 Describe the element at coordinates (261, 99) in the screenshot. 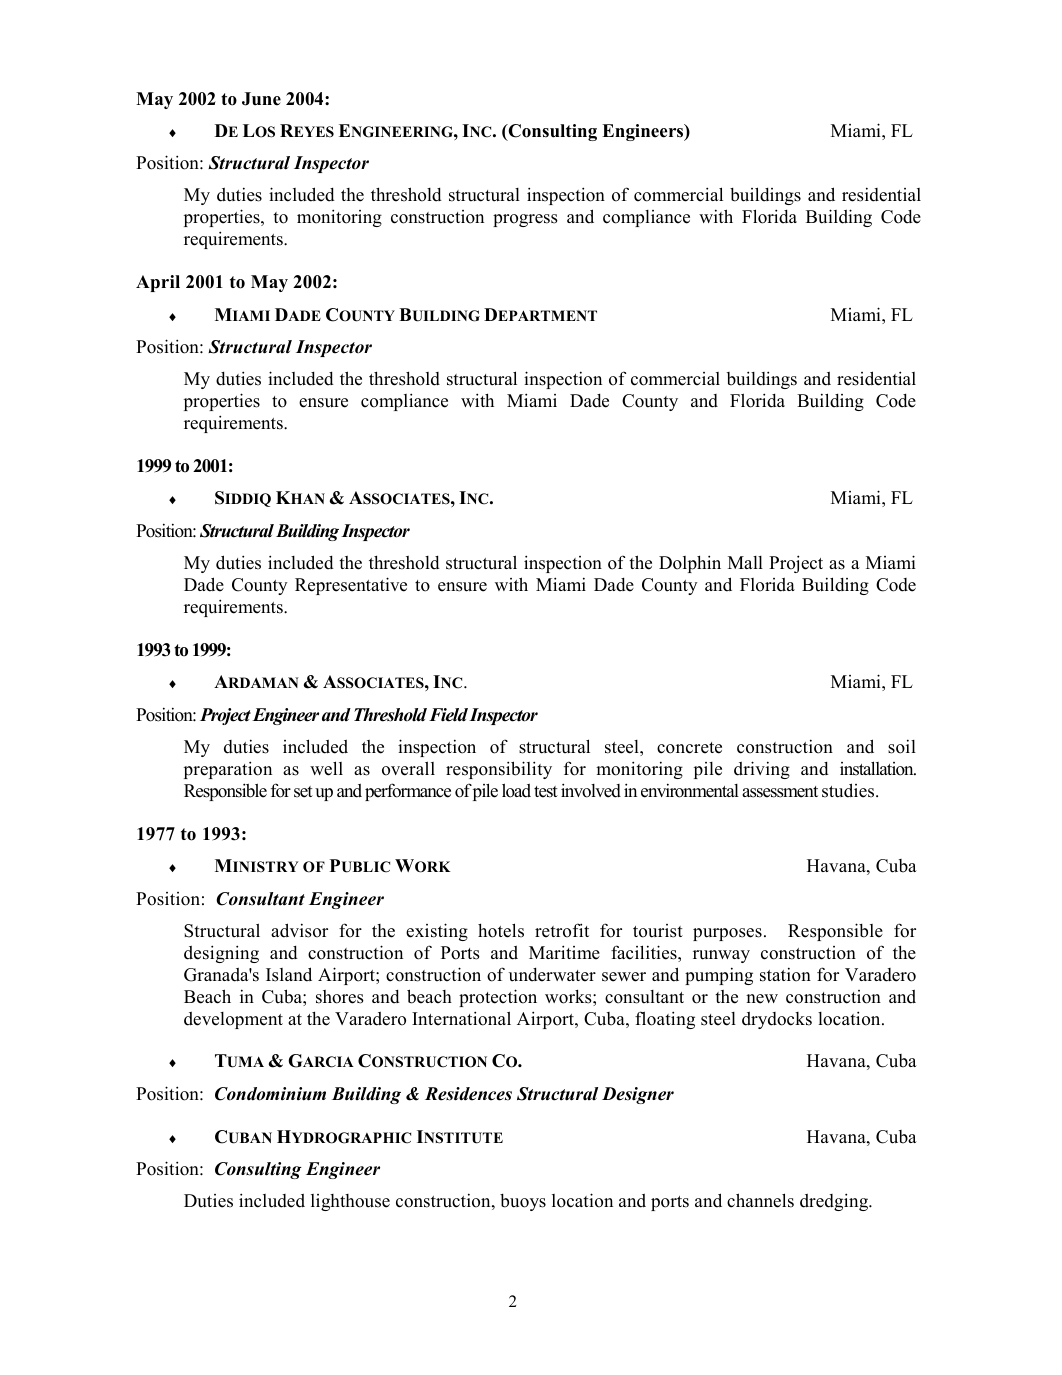

I see `June` at that location.
